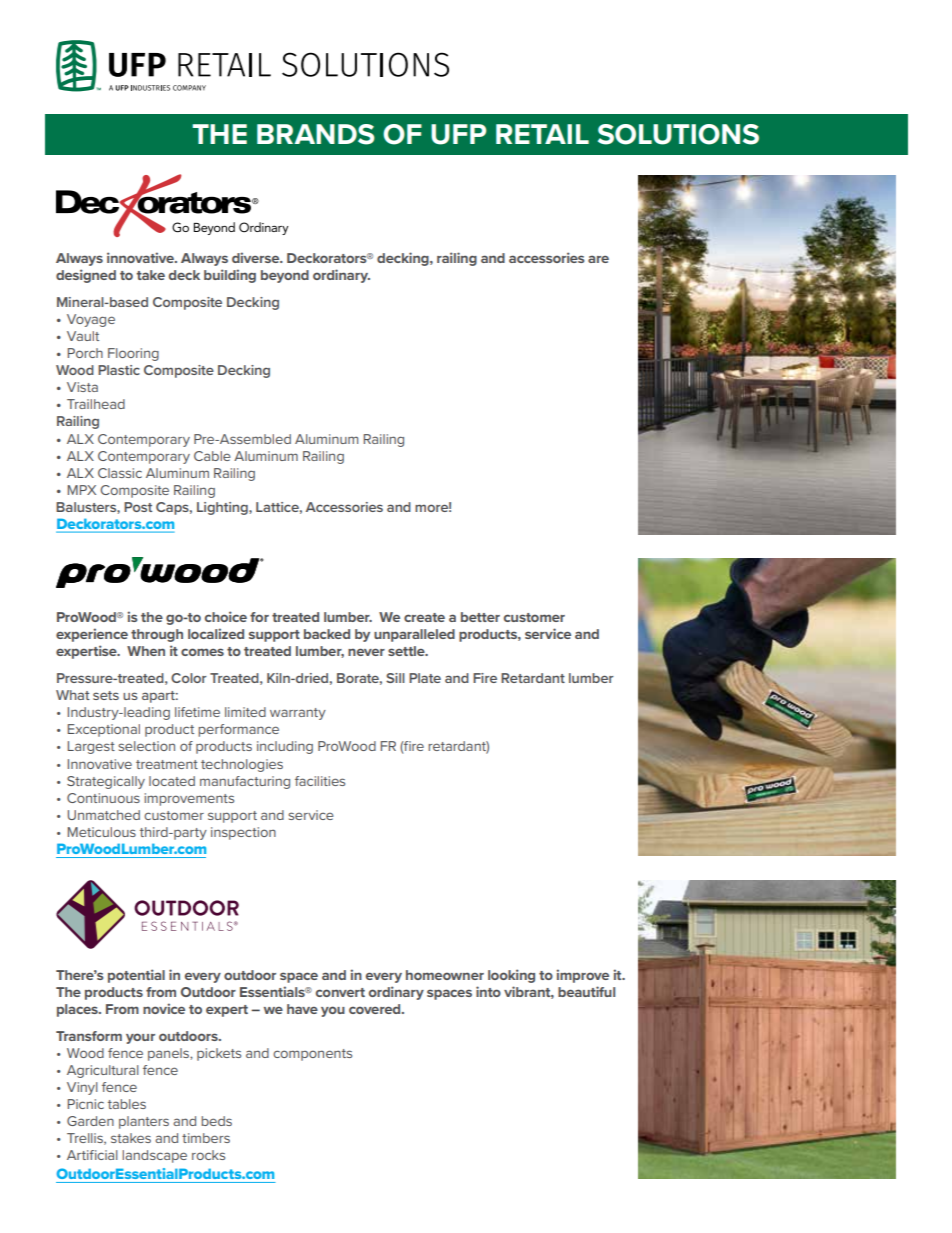 This document has width=952, height=1233. I want to click on planters, so click(144, 1122).
